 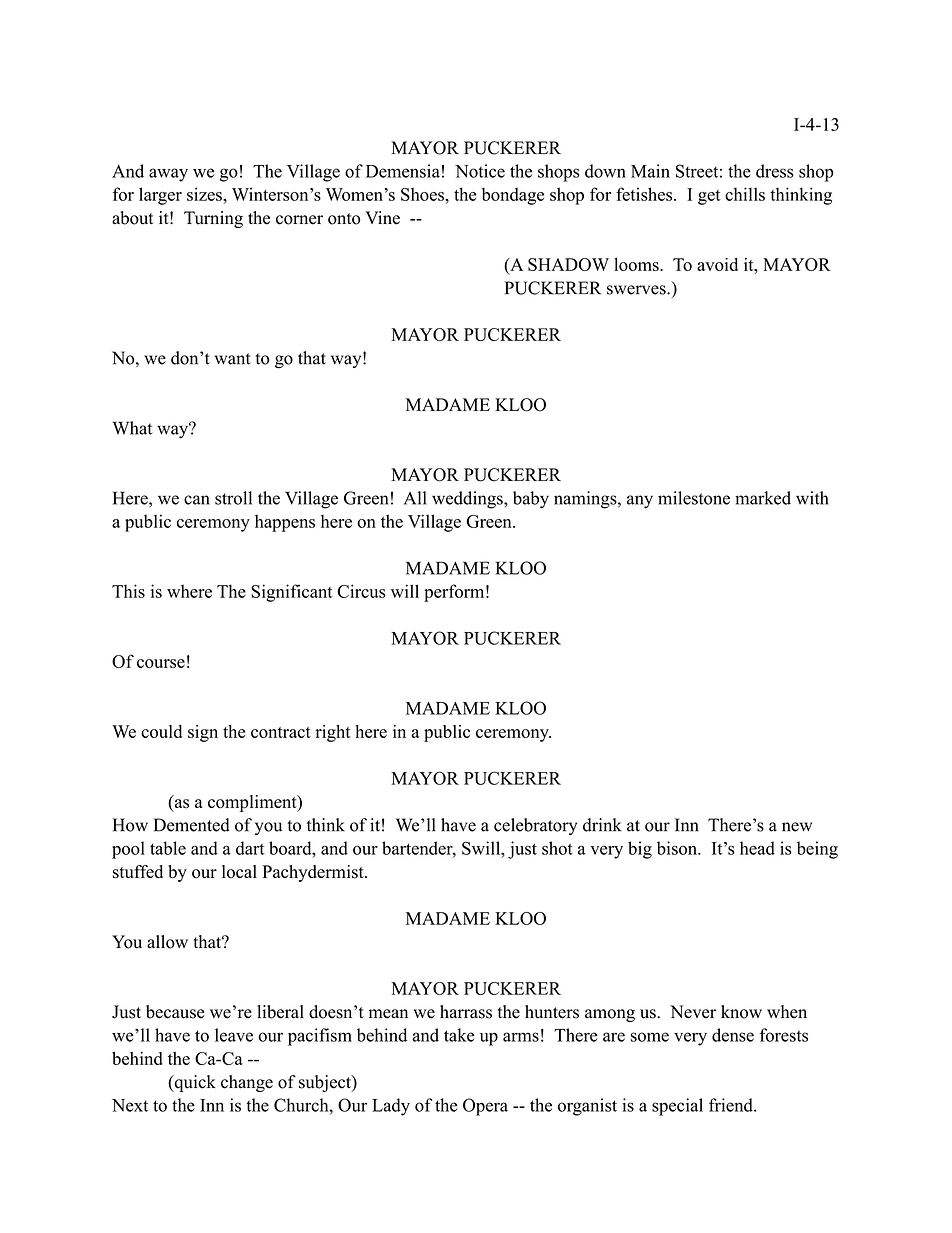 I want to click on local, so click(x=239, y=872).
